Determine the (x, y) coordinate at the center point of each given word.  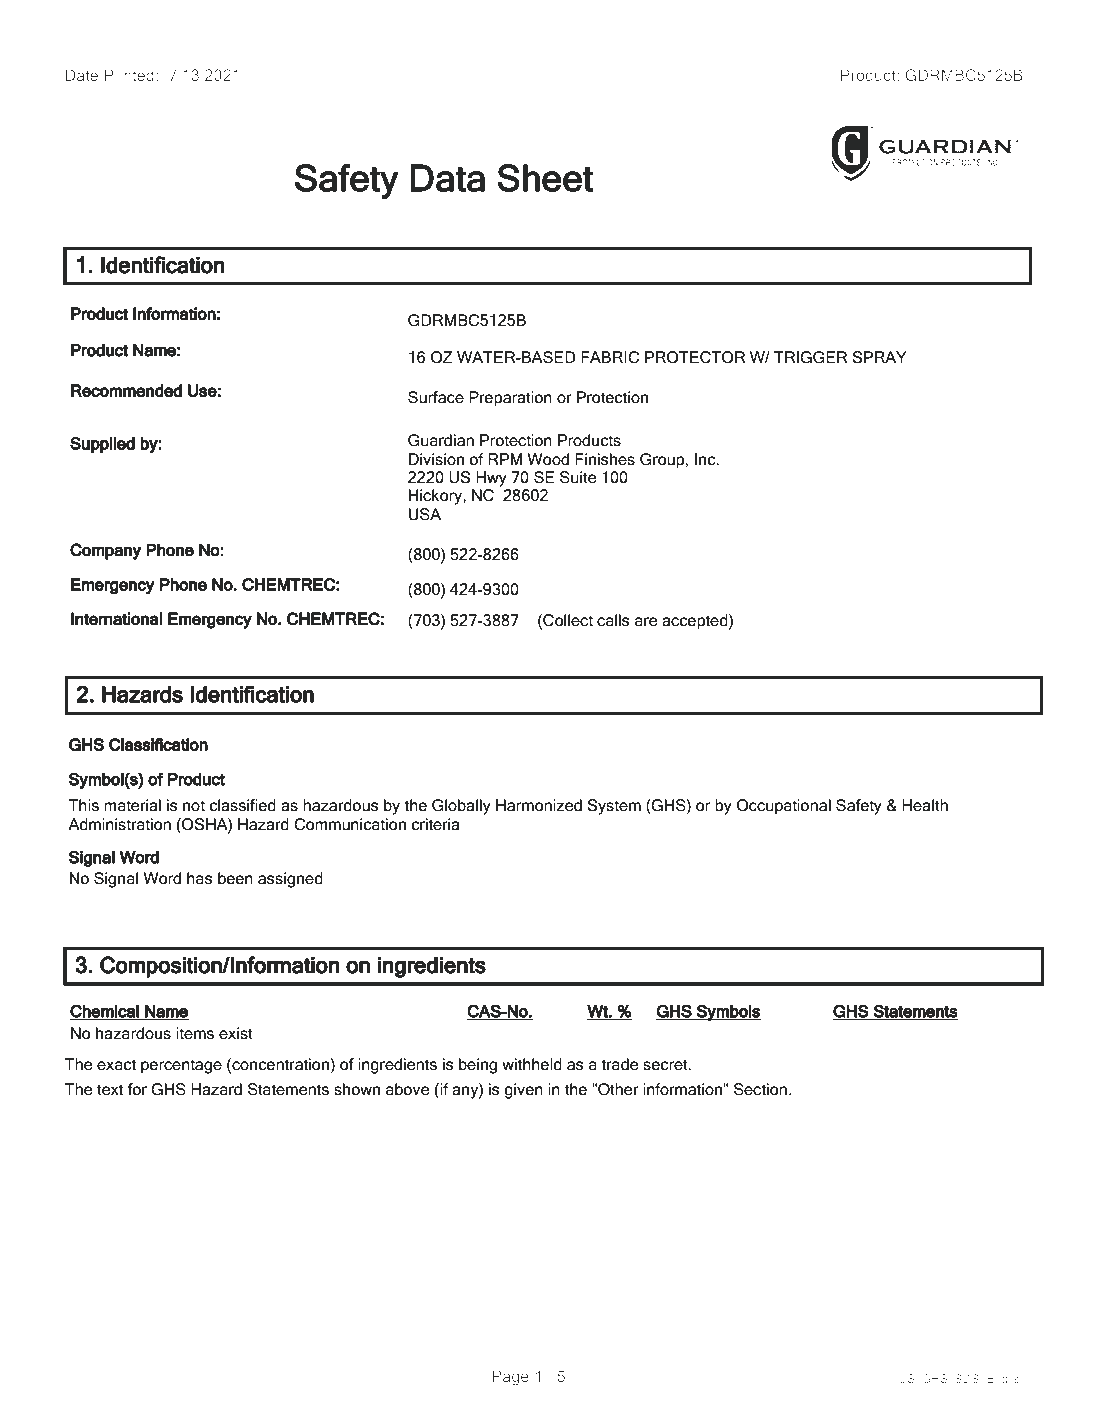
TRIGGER (810, 357)
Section (760, 1089)
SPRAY (879, 357)
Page (510, 1378)
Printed (129, 75)
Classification (158, 744)
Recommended (126, 390)
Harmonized (539, 805)
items (195, 1033)
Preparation (510, 399)
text (110, 1090)
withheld (532, 1064)
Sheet (545, 178)
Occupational (784, 807)
